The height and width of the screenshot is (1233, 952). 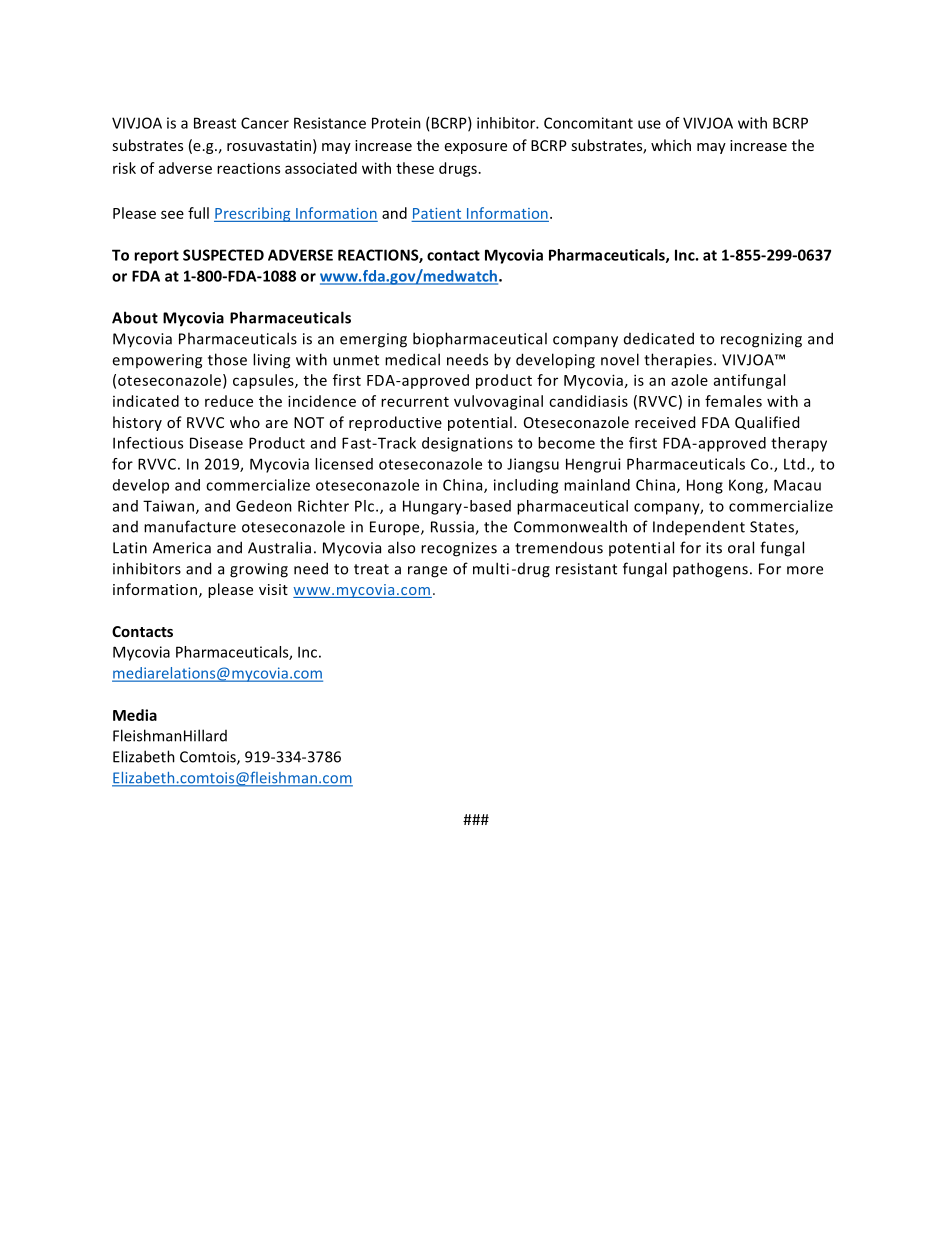 What do you see at coordinates (227, 359) in the screenshot?
I see `those` at bounding box center [227, 359].
